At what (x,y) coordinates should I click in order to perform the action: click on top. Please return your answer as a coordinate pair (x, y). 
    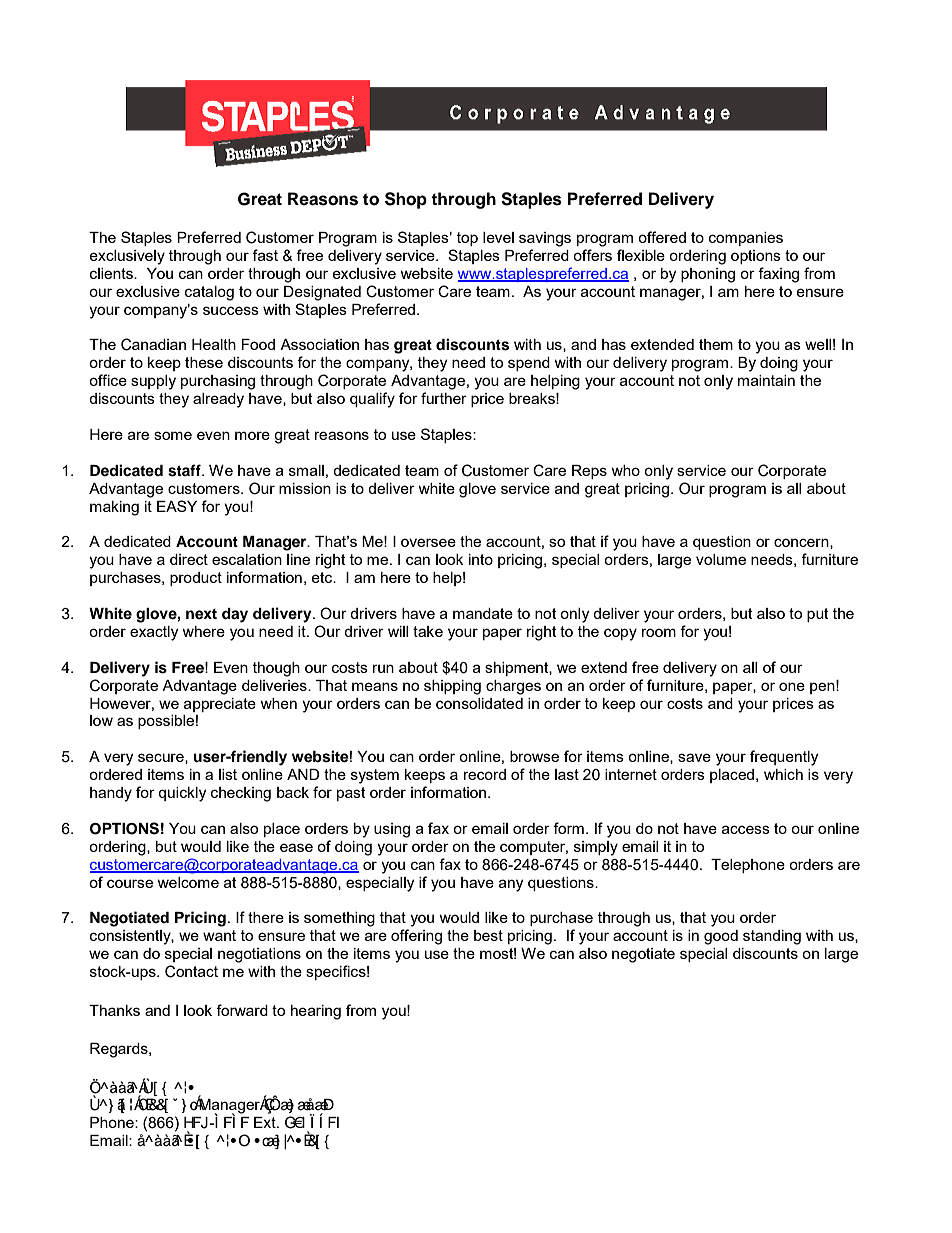
    Looking at the image, I should click on (467, 239).
